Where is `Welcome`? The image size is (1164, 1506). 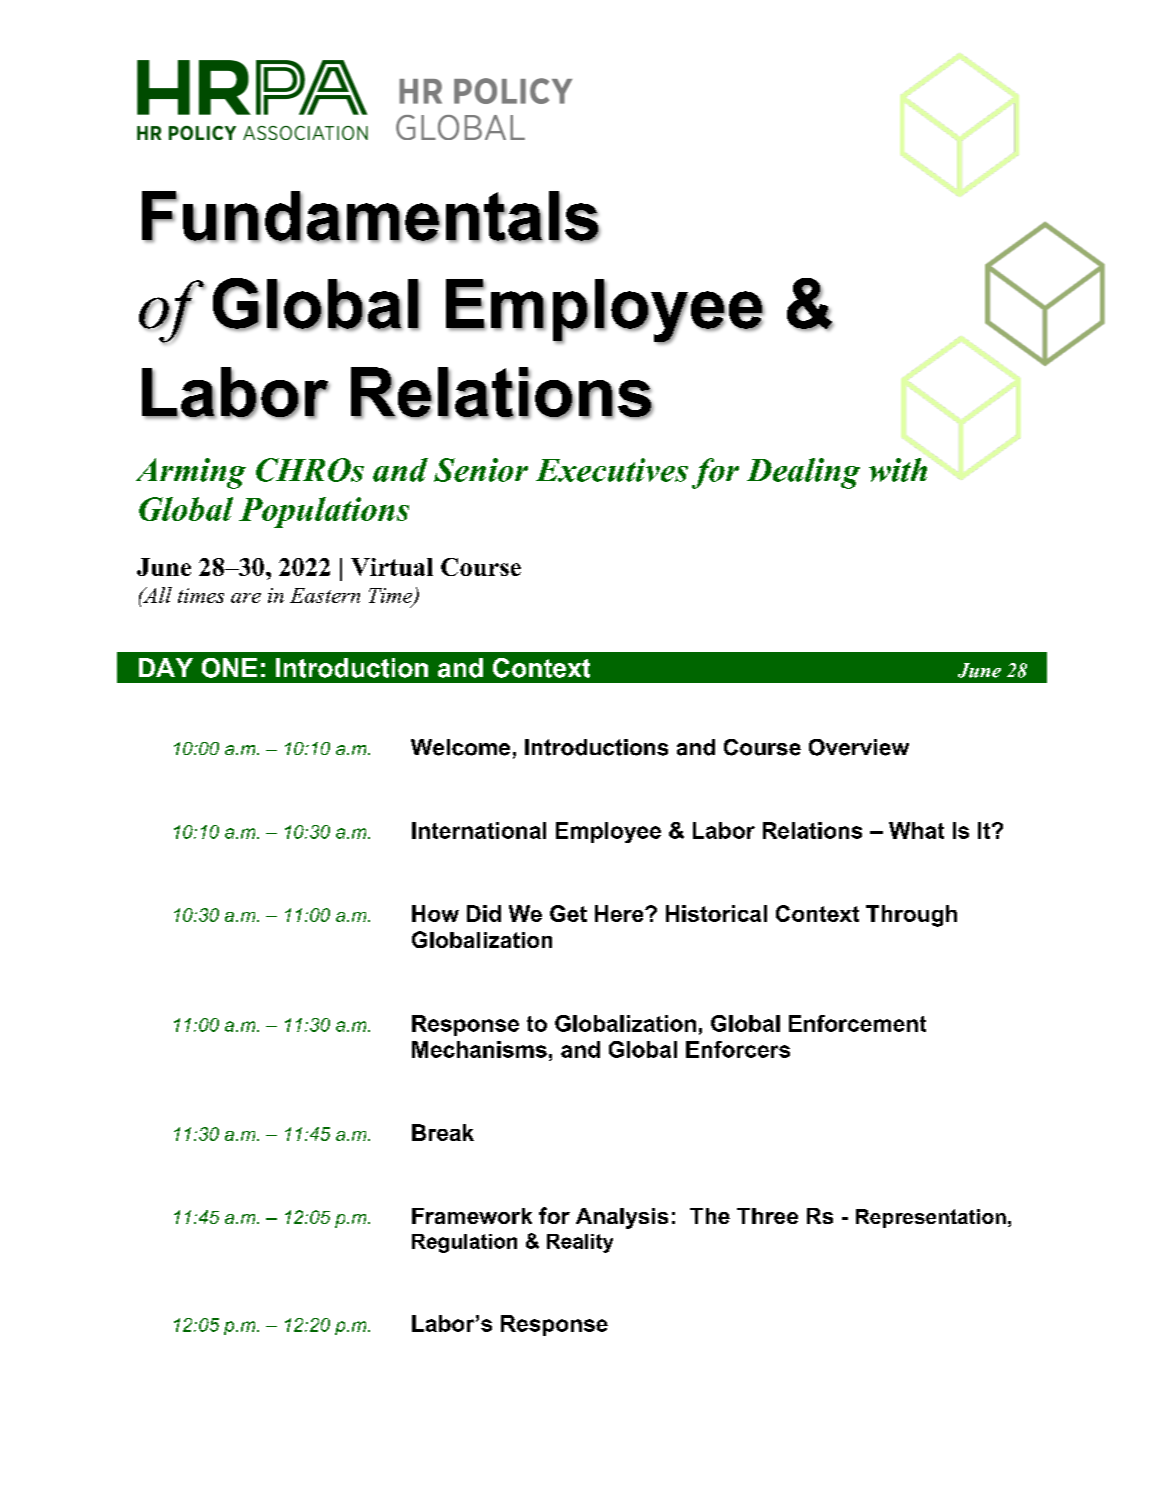 Welcome is located at coordinates (460, 747).
